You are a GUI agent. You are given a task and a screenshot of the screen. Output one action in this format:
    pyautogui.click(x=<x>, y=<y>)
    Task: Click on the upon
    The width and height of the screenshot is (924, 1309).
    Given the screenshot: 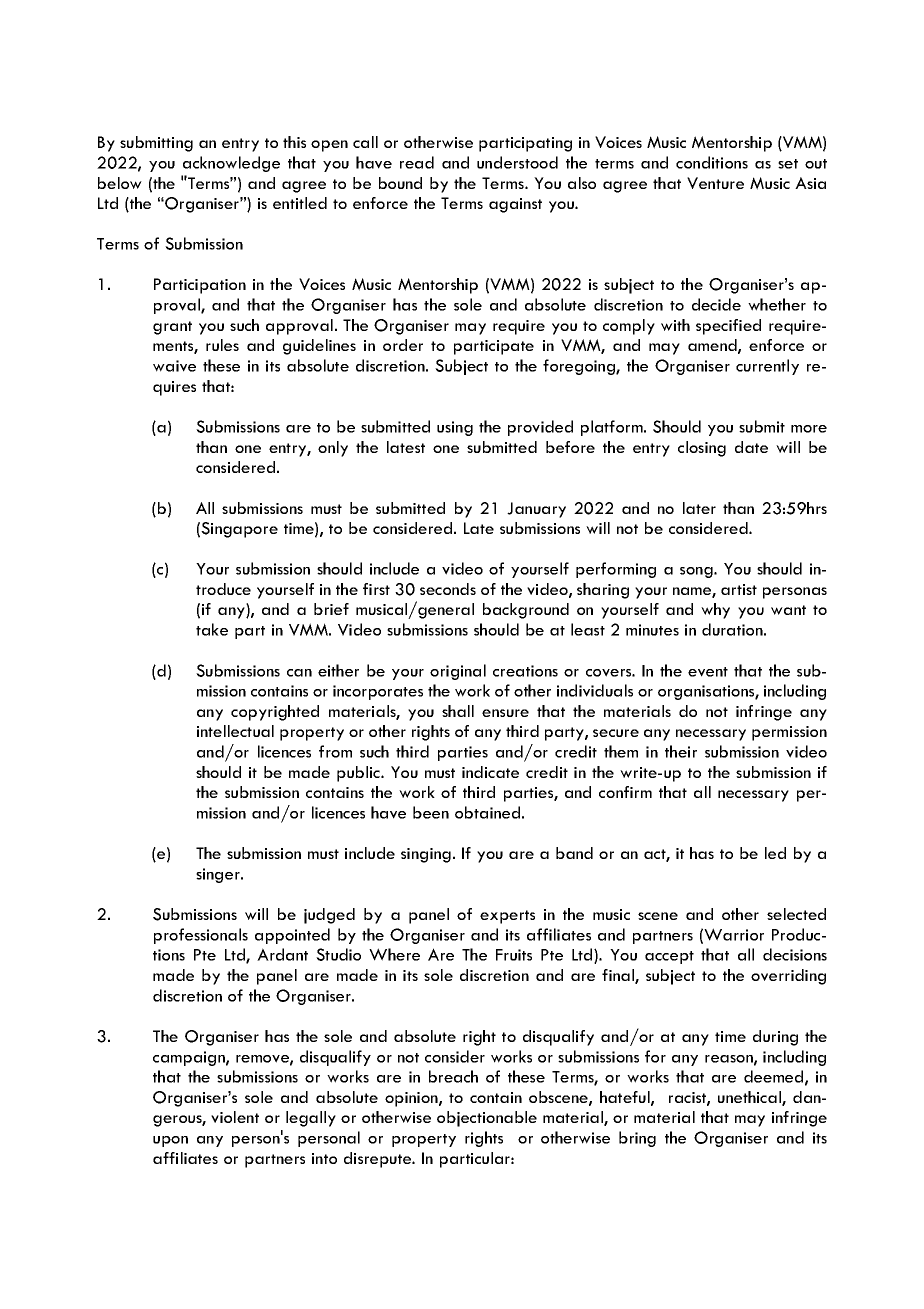 What is the action you would take?
    pyautogui.click(x=170, y=1141)
